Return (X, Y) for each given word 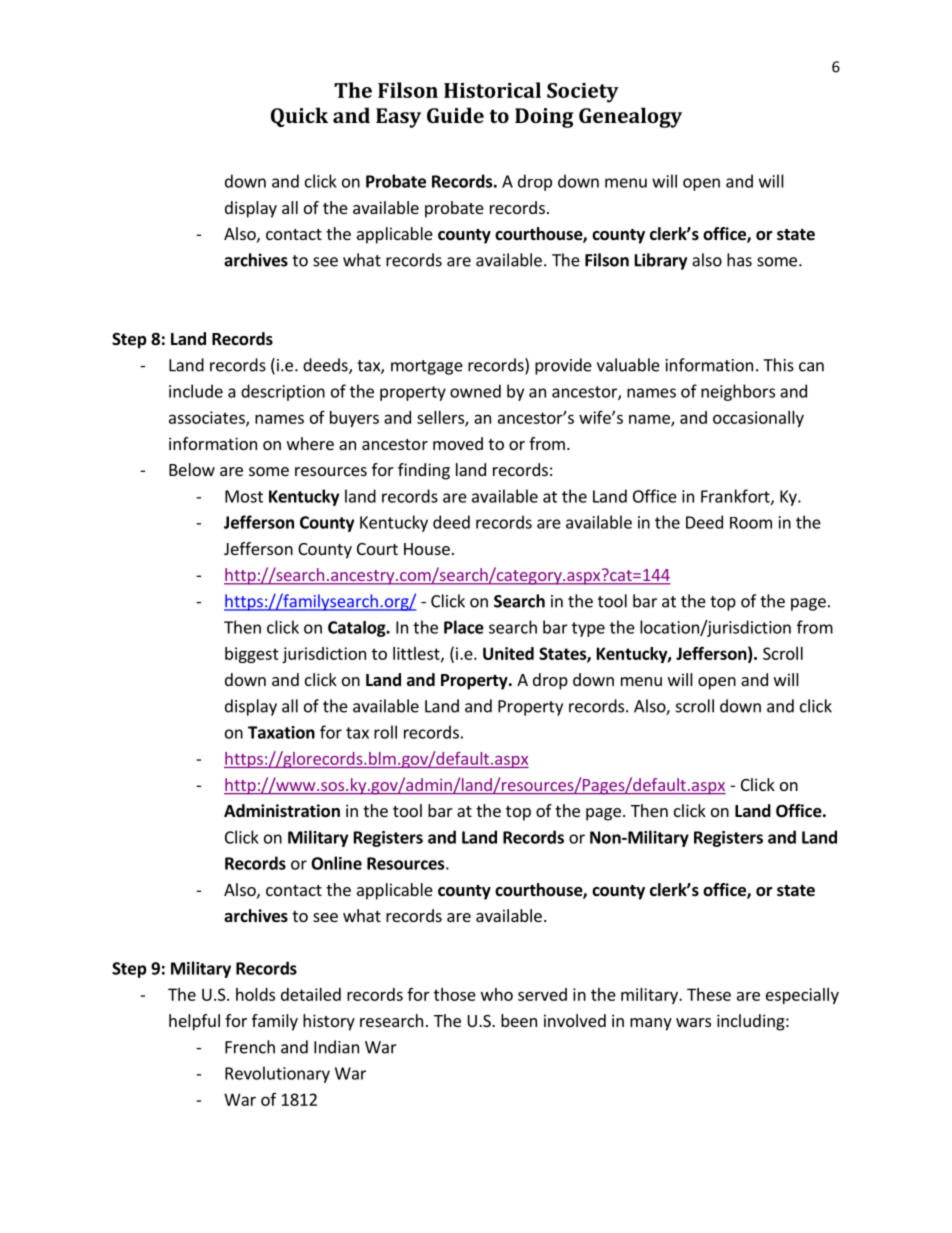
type (588, 629)
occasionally (758, 419)
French (250, 1047)
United (508, 653)
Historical (492, 90)
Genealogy (630, 117)
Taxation (281, 732)
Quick (299, 117)
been (519, 1020)
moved (458, 443)
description (283, 392)
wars (693, 1022)
